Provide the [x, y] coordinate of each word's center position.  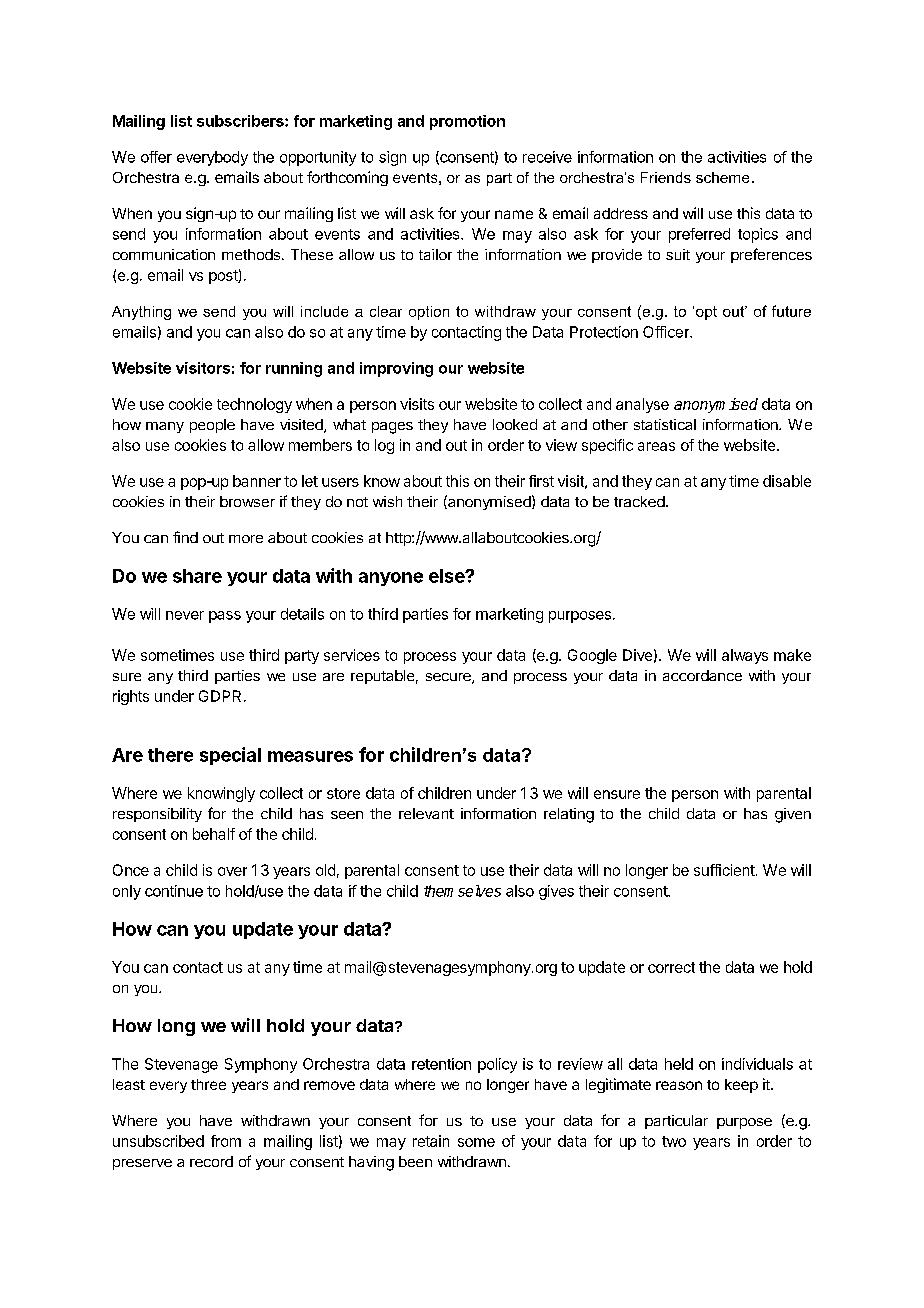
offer [156, 157]
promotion [467, 122]
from [226, 1141]
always [745, 656]
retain [431, 1141]
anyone [391, 579]
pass [225, 617]
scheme [722, 177]
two [674, 1141]
